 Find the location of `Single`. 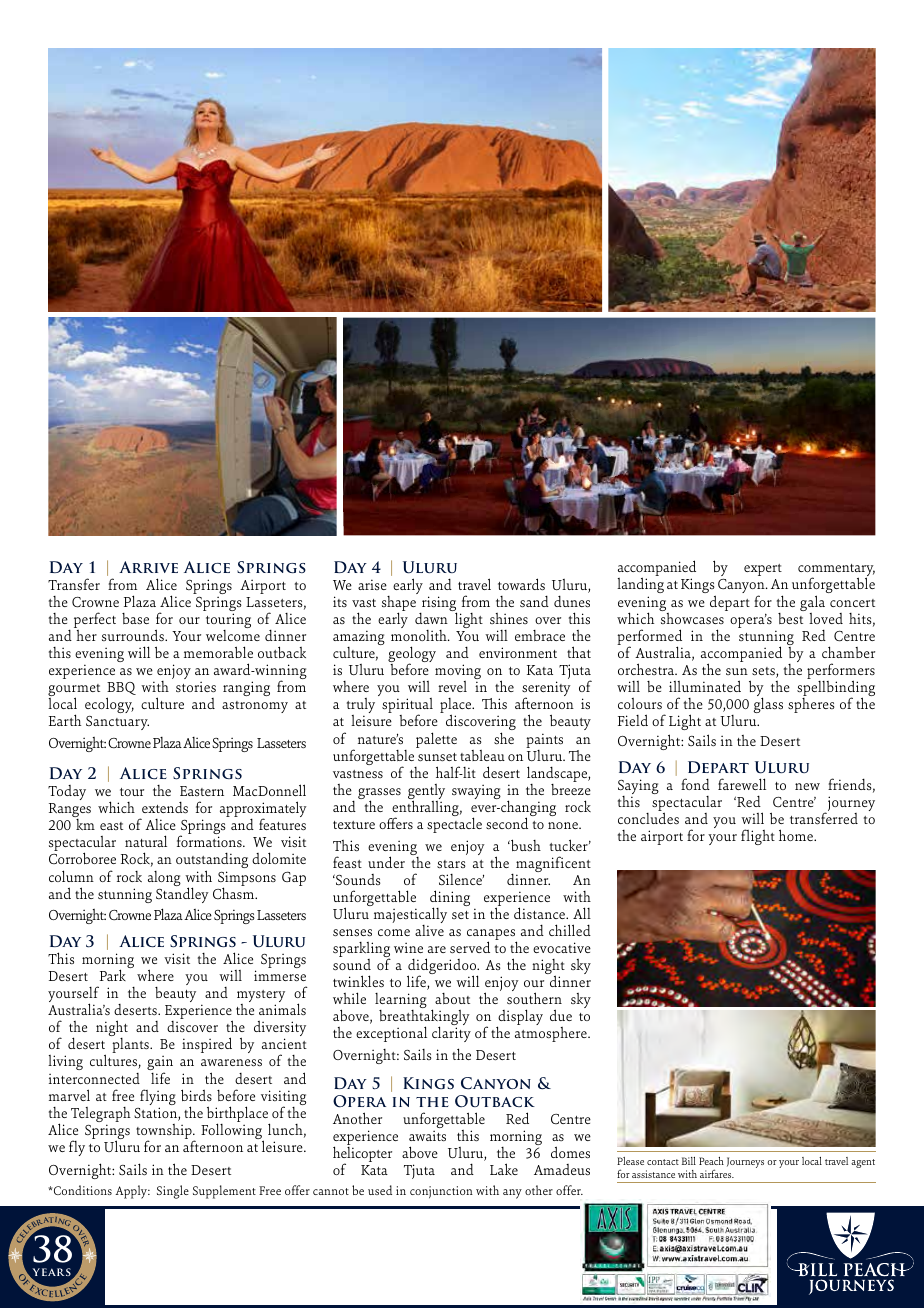

Single is located at coordinates (173, 1192).
